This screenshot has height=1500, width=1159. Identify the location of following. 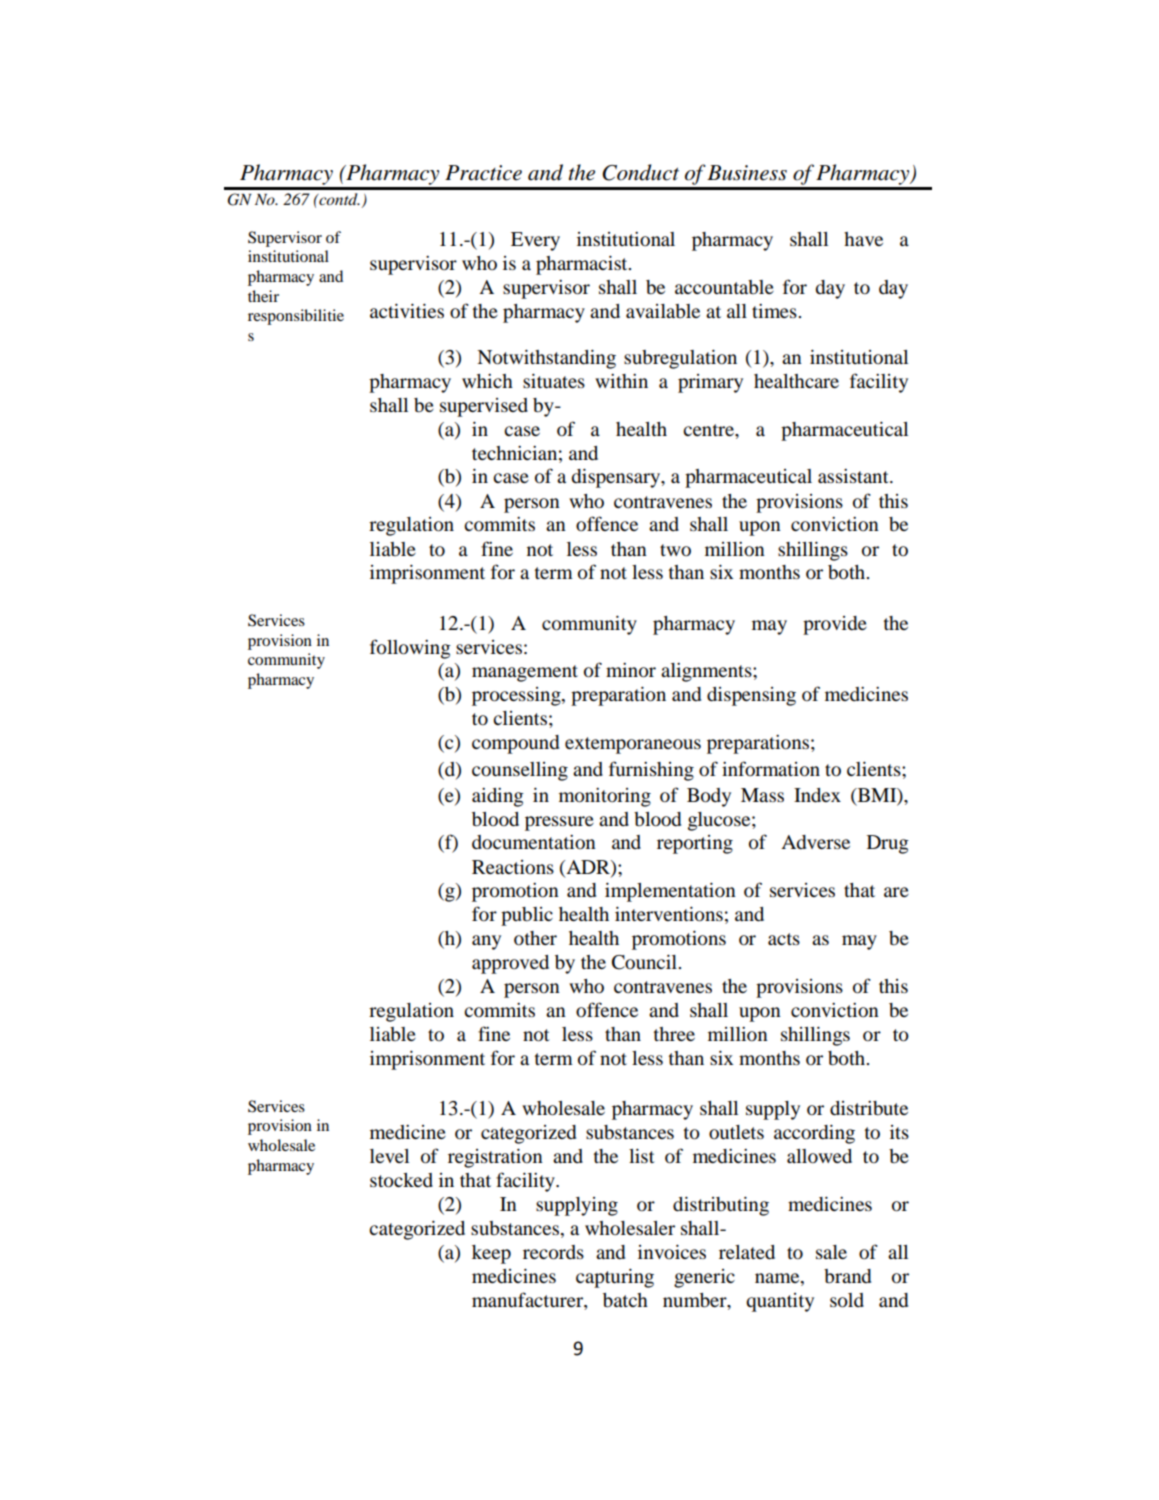
(410, 649).
